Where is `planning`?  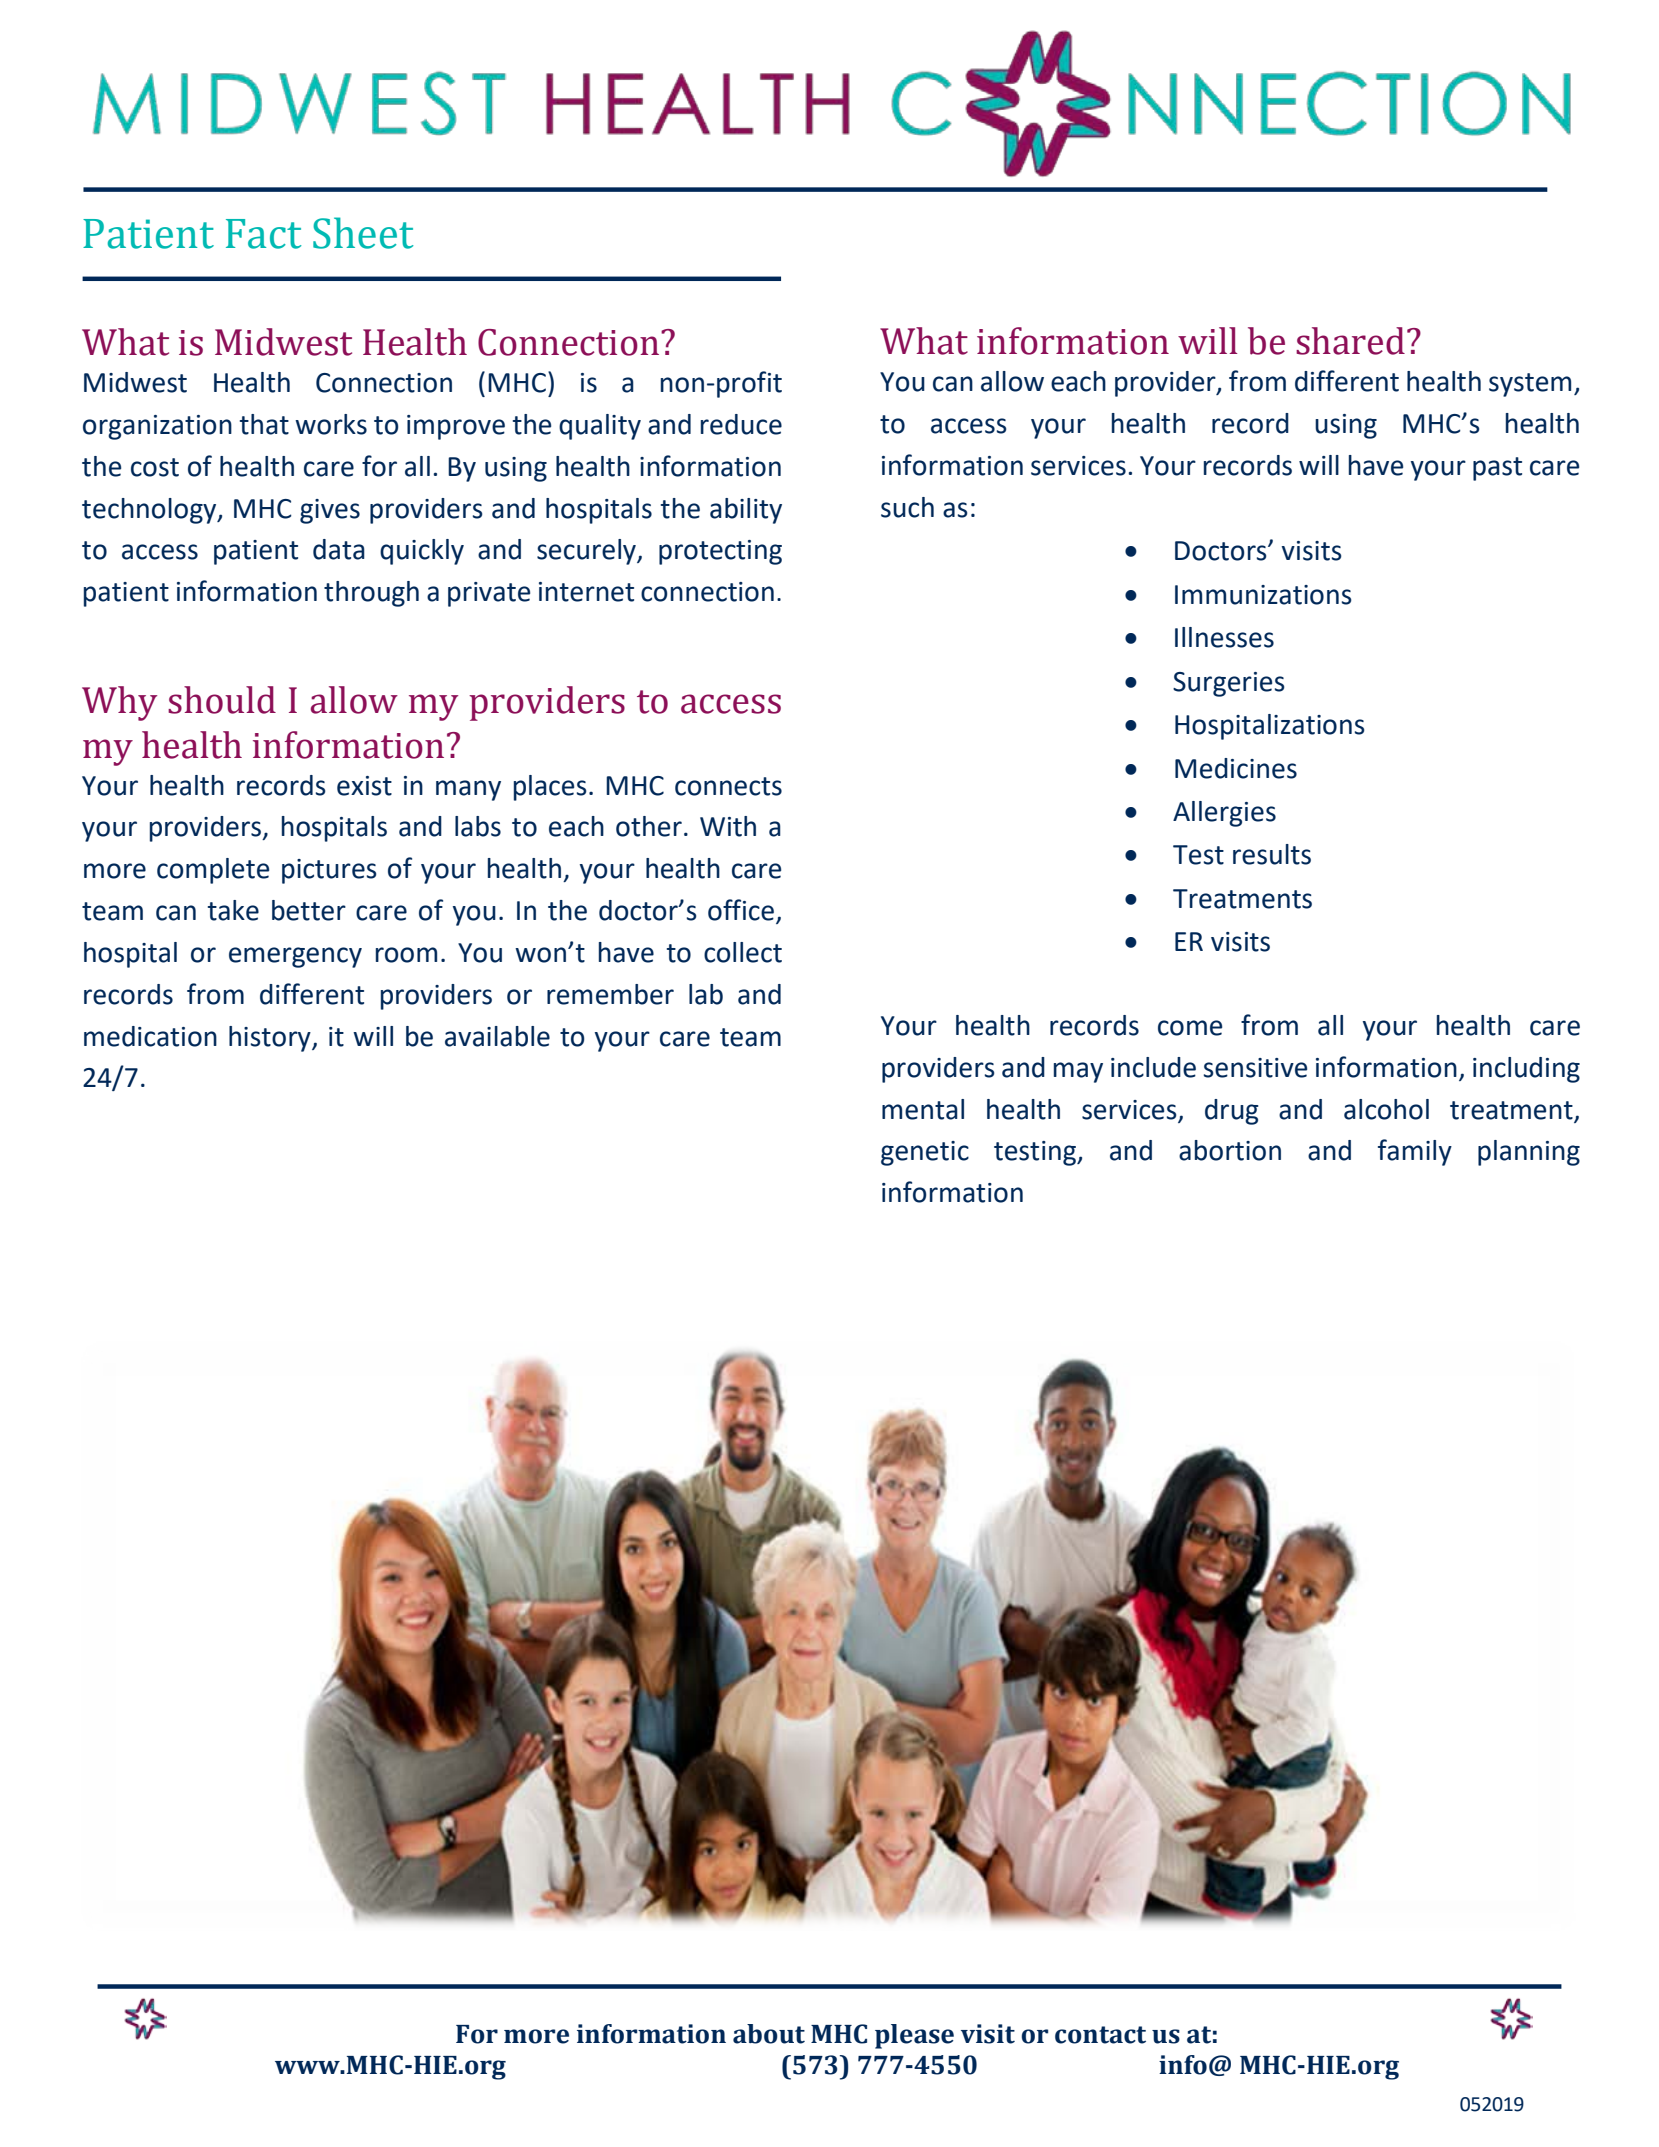 planning is located at coordinates (1529, 1153).
